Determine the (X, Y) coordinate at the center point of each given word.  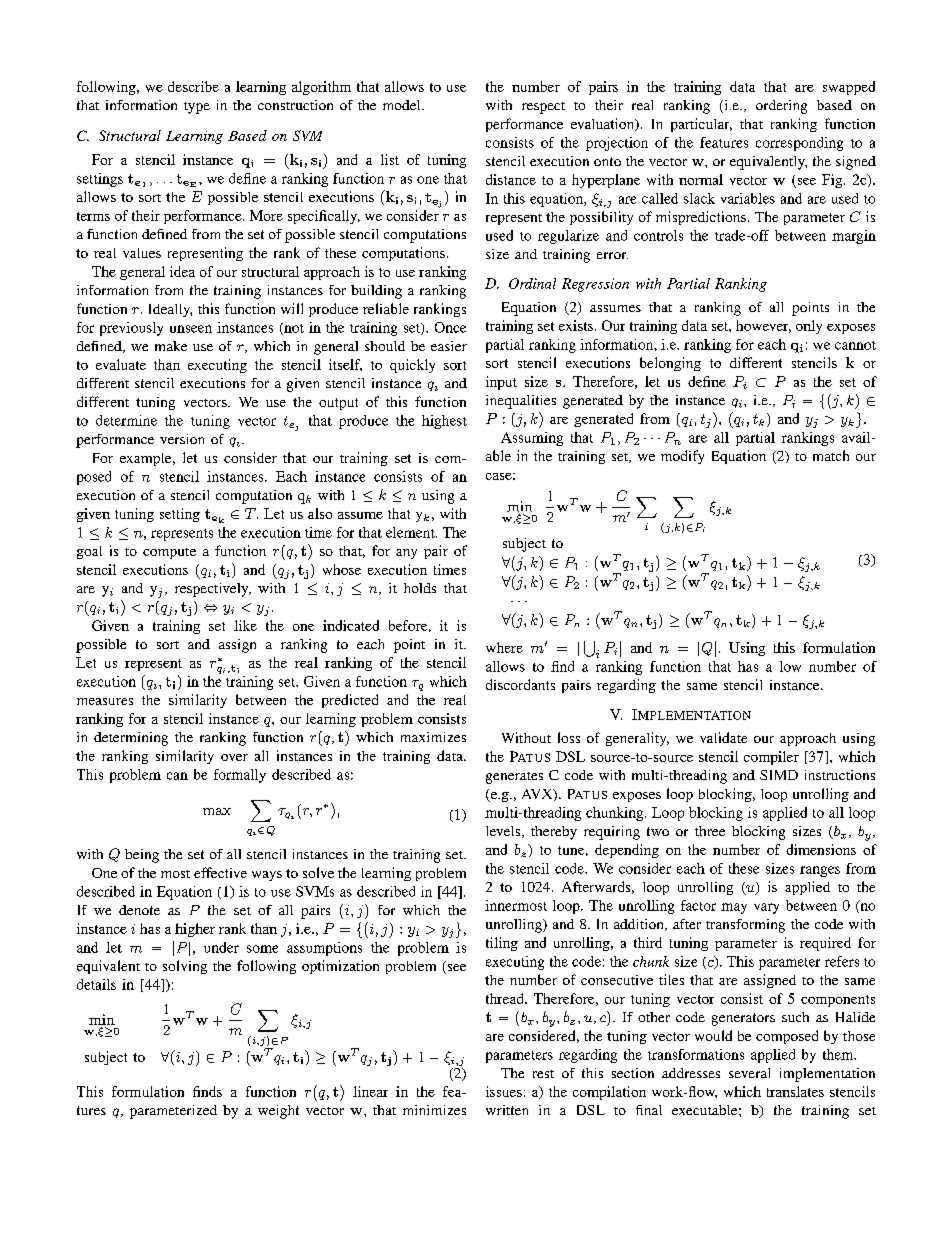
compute (169, 553)
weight (278, 1112)
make (171, 346)
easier (449, 346)
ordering (781, 107)
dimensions (821, 849)
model (403, 105)
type (197, 108)
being (142, 856)
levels (504, 832)
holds (420, 588)
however (763, 326)
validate (723, 737)
